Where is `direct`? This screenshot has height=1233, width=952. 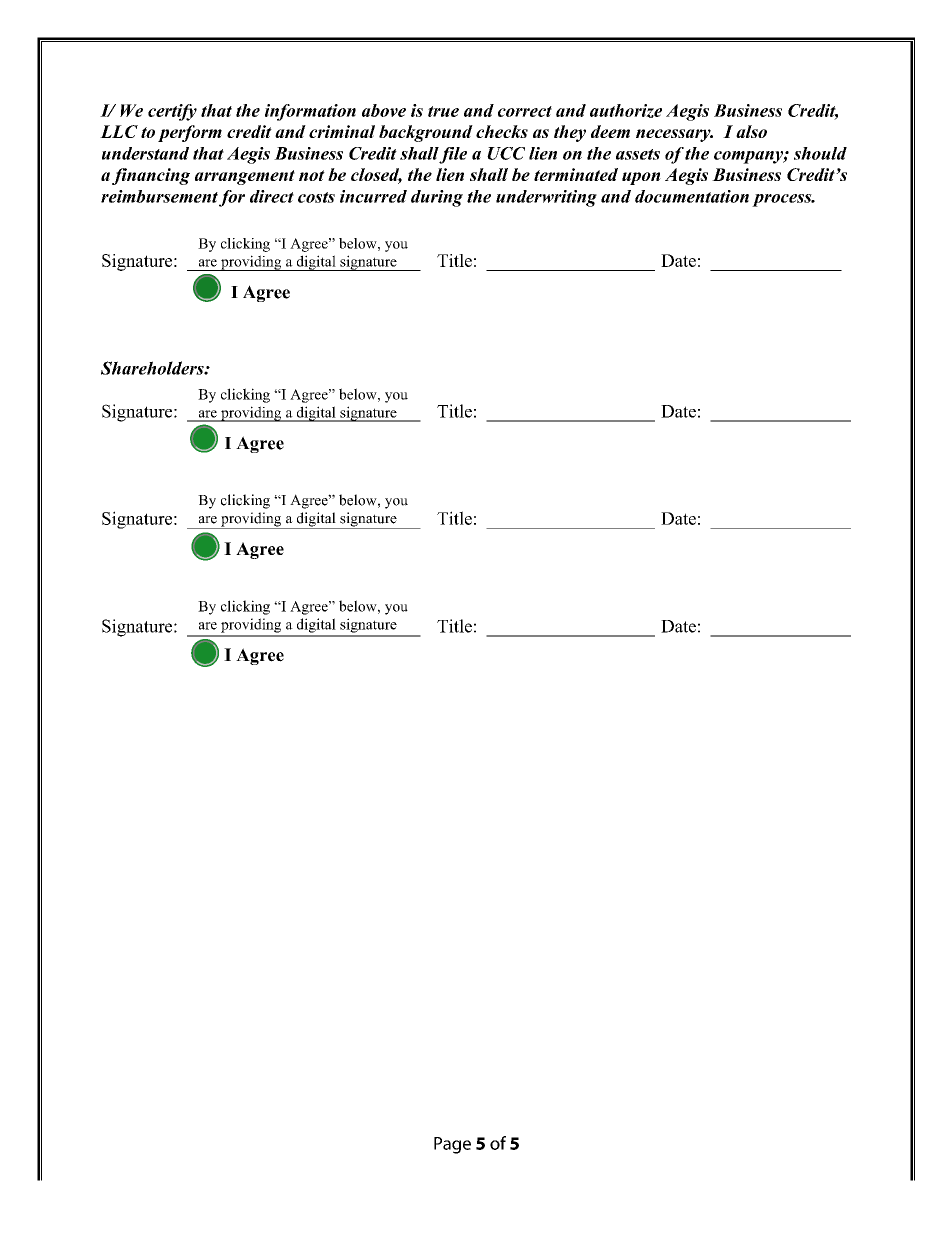 direct is located at coordinates (272, 196).
